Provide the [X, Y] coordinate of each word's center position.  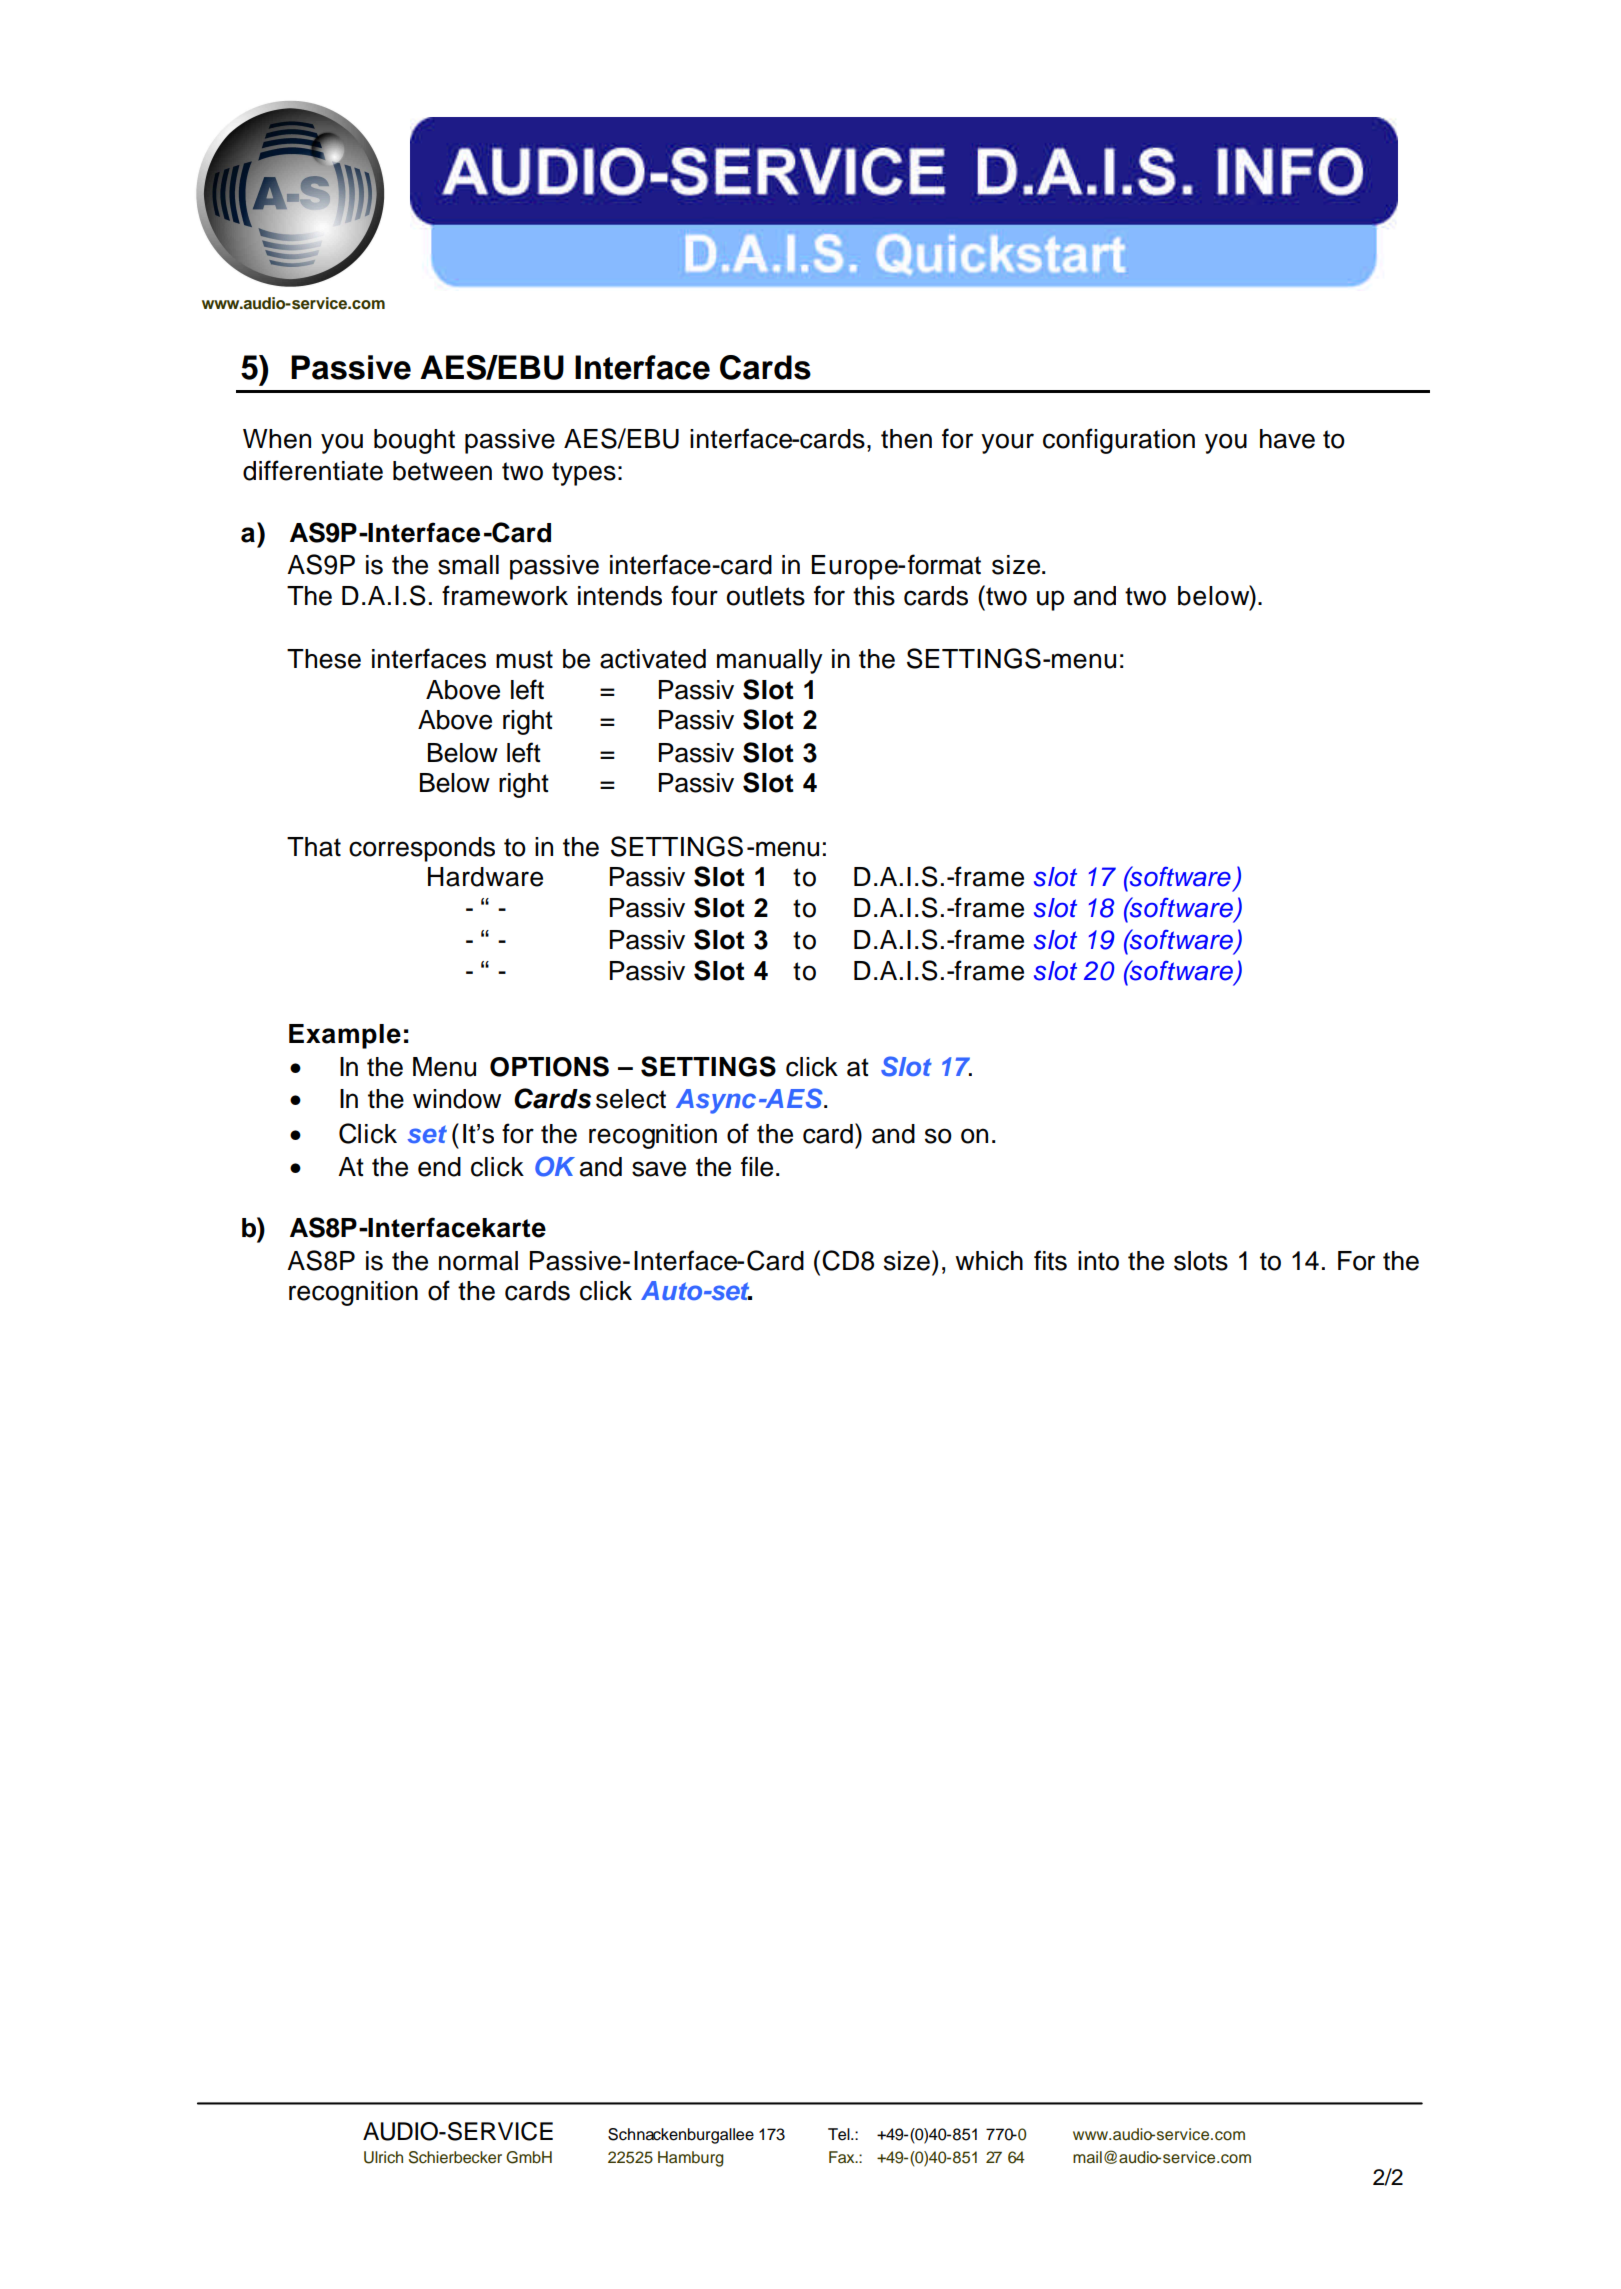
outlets [766, 596]
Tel [840, 2134]
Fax [843, 2157]
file [757, 1166]
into [1098, 1261]
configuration [1119, 441]
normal [478, 1261]
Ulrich [383, 2157]
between [442, 471]
